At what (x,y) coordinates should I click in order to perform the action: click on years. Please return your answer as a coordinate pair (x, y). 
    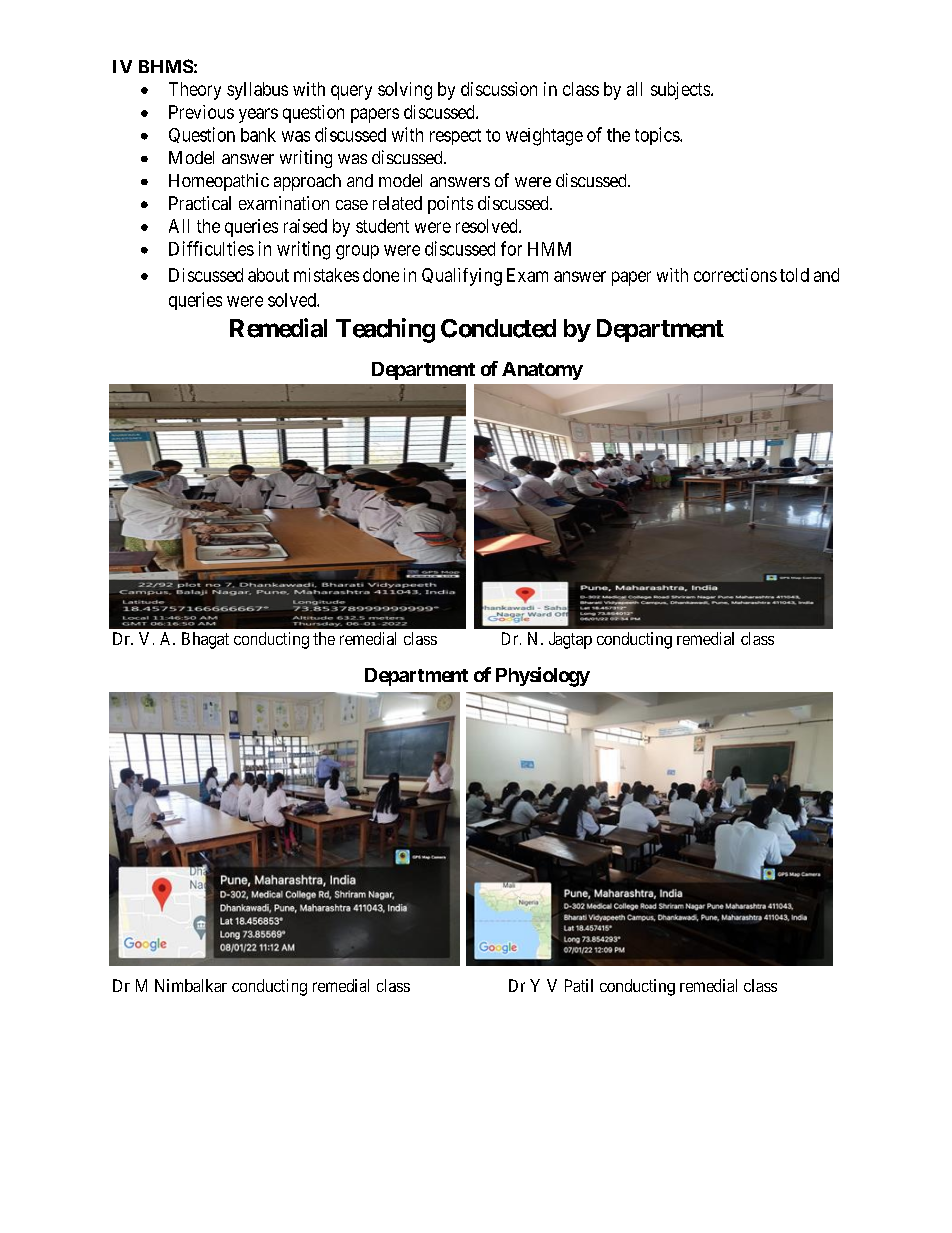
    Looking at the image, I should click on (258, 115).
